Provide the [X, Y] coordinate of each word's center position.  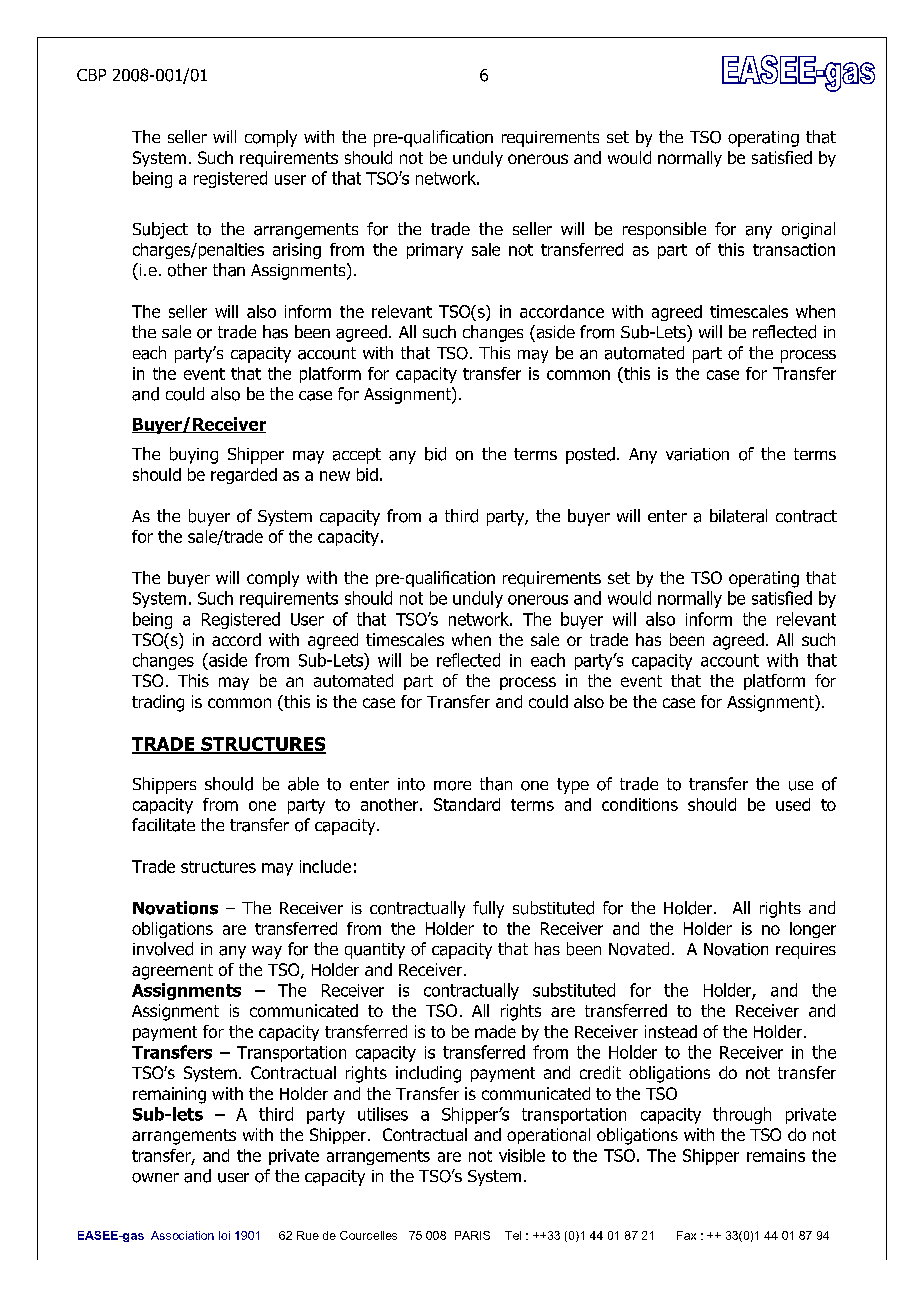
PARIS [472, 1235]
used [793, 804]
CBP [91, 75]
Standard [467, 804]
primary [435, 251]
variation [697, 454]
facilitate [163, 825]
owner [155, 1178]
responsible [664, 230]
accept [357, 456]
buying [194, 455]
